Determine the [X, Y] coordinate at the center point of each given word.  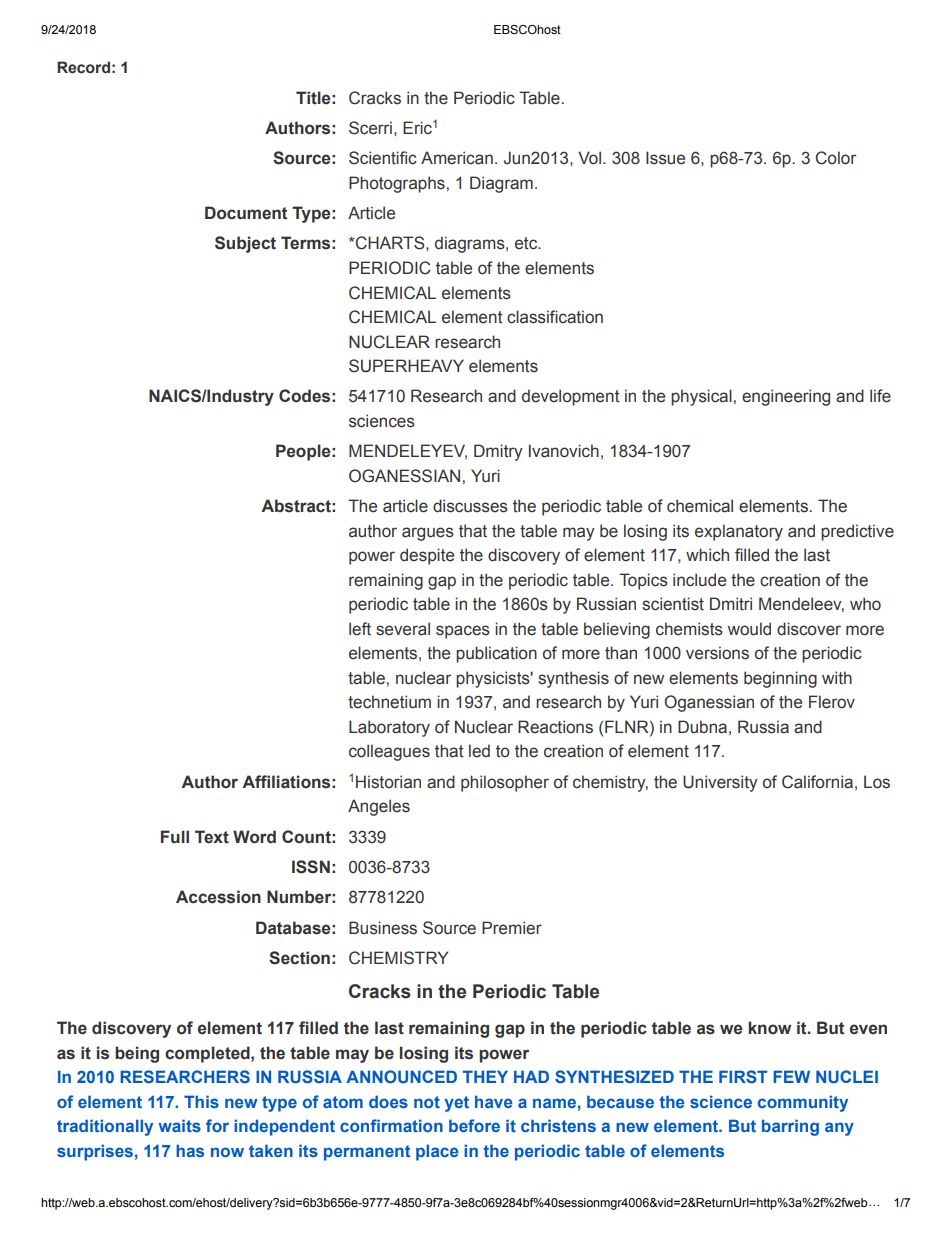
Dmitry [498, 452]
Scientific [383, 158]
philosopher [505, 783]
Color [836, 158]
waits [179, 1125]
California [817, 782]
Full [175, 836]
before [474, 1125]
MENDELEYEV [408, 451]
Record [83, 67]
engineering [786, 397]
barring [790, 1127]
